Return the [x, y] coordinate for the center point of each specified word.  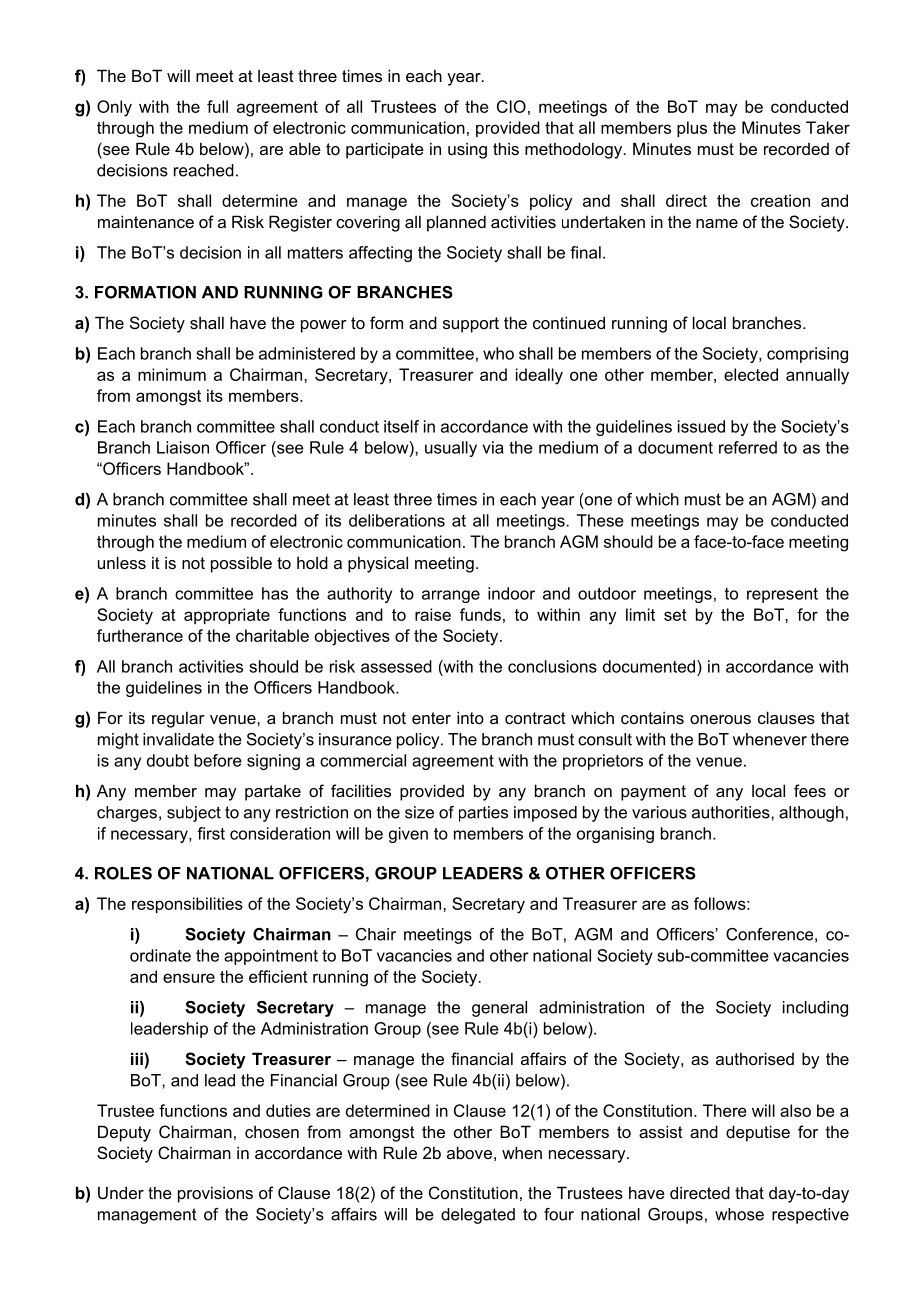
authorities [732, 812]
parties [483, 814]
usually [451, 449]
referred [748, 447]
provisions [215, 1194]
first [211, 833]
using [467, 150]
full [217, 106]
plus [692, 129]
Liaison [183, 447]
